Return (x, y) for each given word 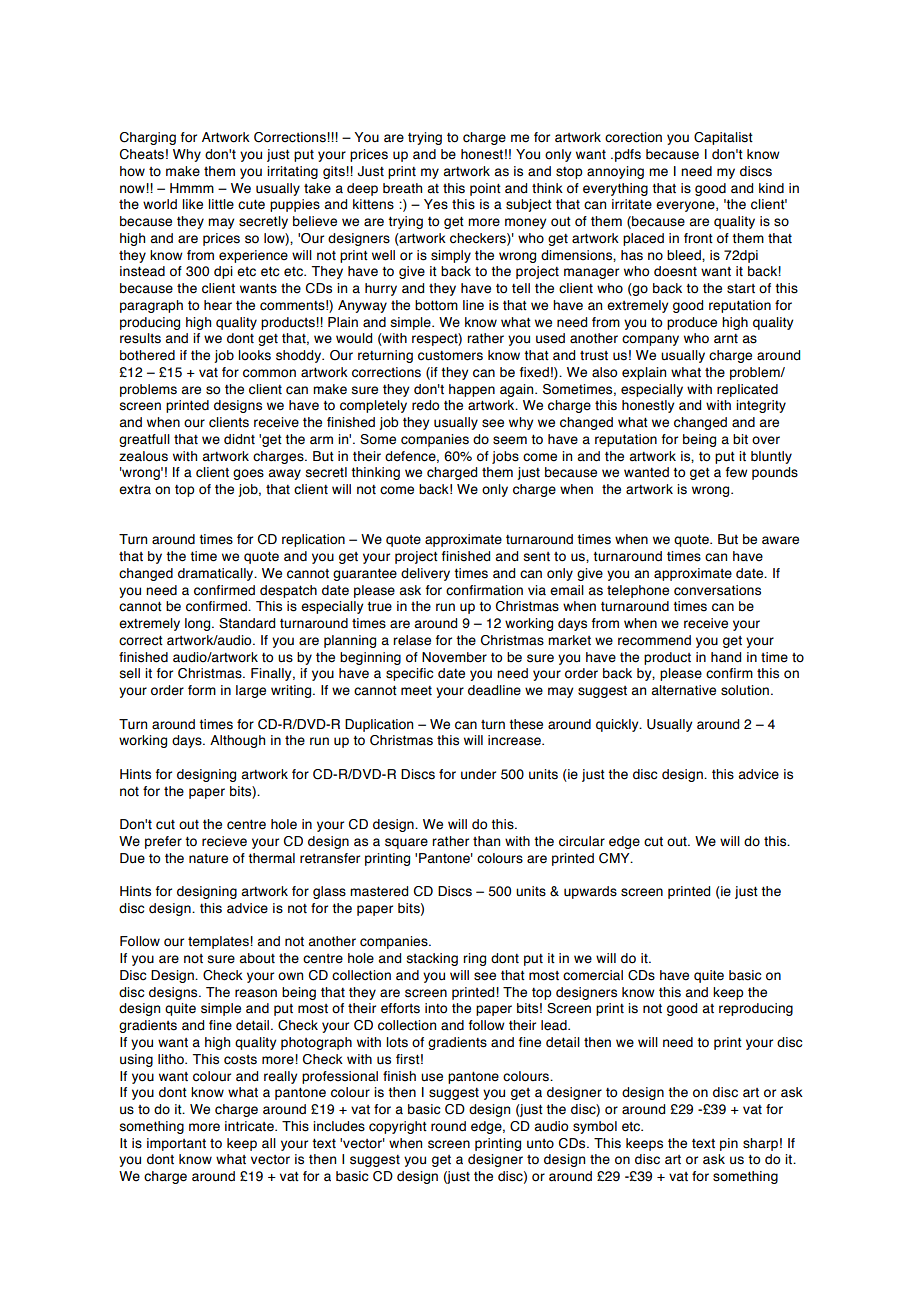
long (199, 624)
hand (726, 657)
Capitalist (723, 138)
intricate (250, 1126)
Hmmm (192, 188)
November (454, 657)
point (485, 189)
